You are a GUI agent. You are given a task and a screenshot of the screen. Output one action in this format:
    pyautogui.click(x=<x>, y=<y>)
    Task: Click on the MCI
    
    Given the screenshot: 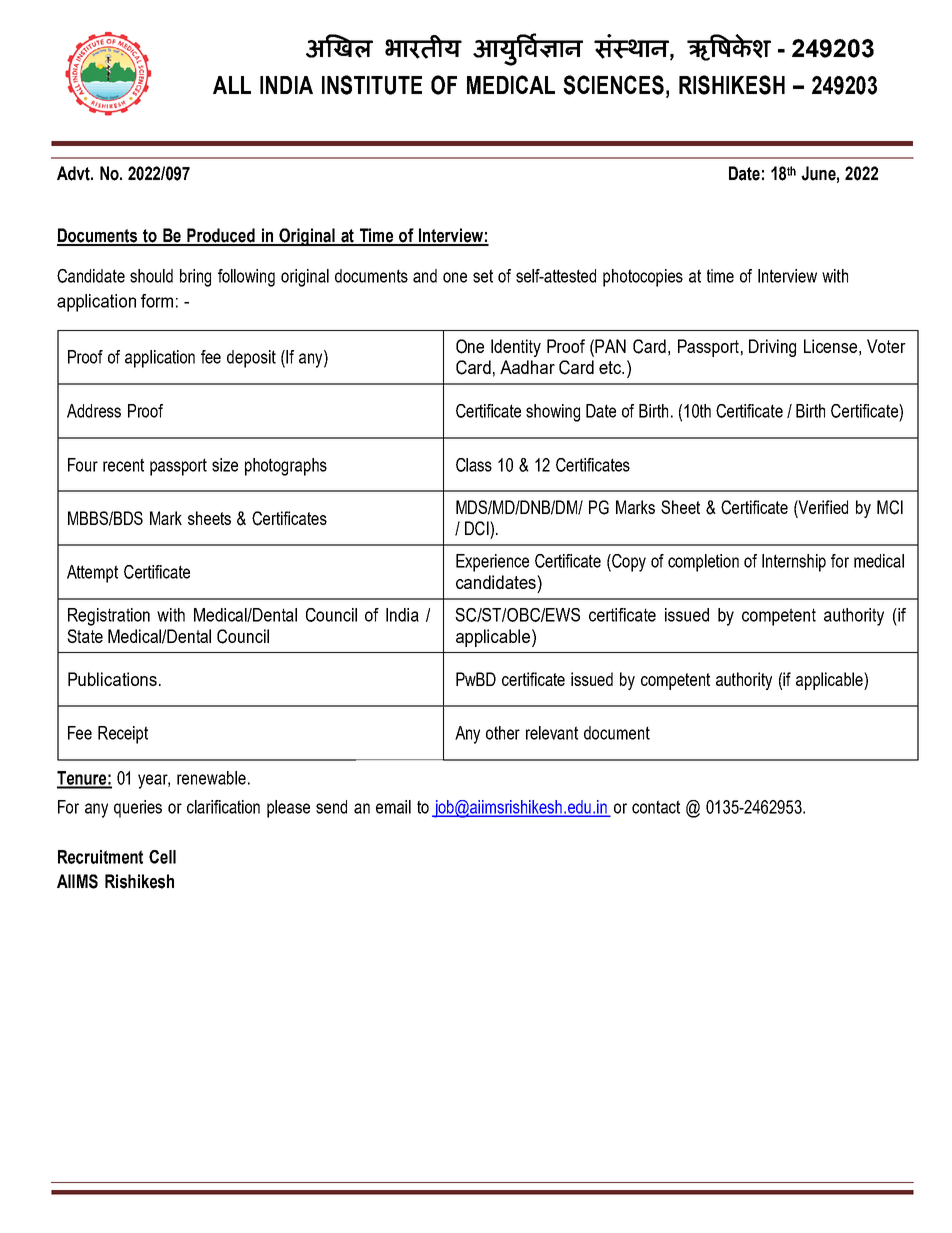 What is the action you would take?
    pyautogui.click(x=890, y=507)
